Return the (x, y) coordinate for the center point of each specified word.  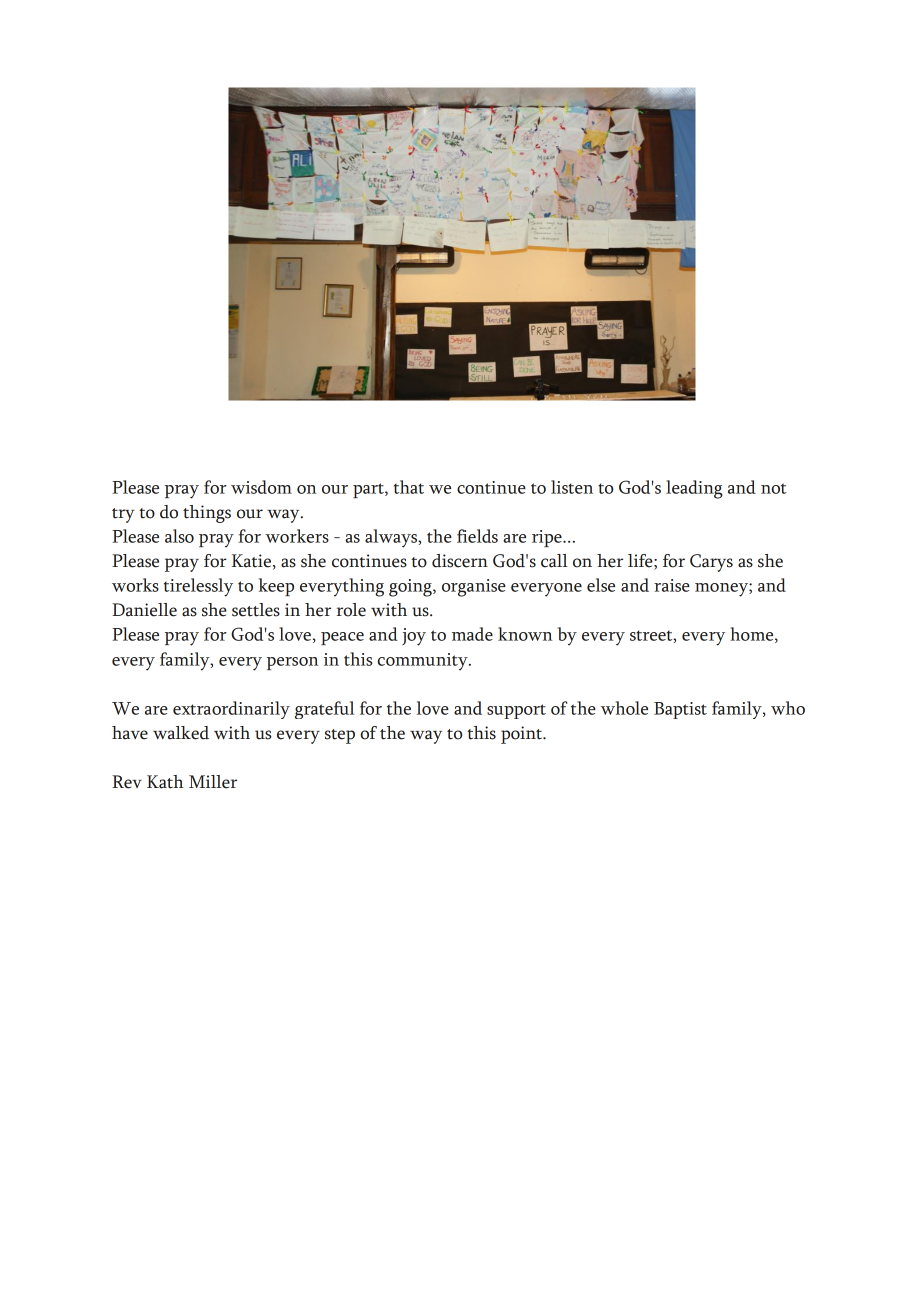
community (423, 662)
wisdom (261, 487)
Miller (213, 782)
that (409, 487)
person (292, 663)
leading (694, 489)
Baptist (680, 710)
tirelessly (198, 587)
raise (672, 585)
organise (474, 588)
